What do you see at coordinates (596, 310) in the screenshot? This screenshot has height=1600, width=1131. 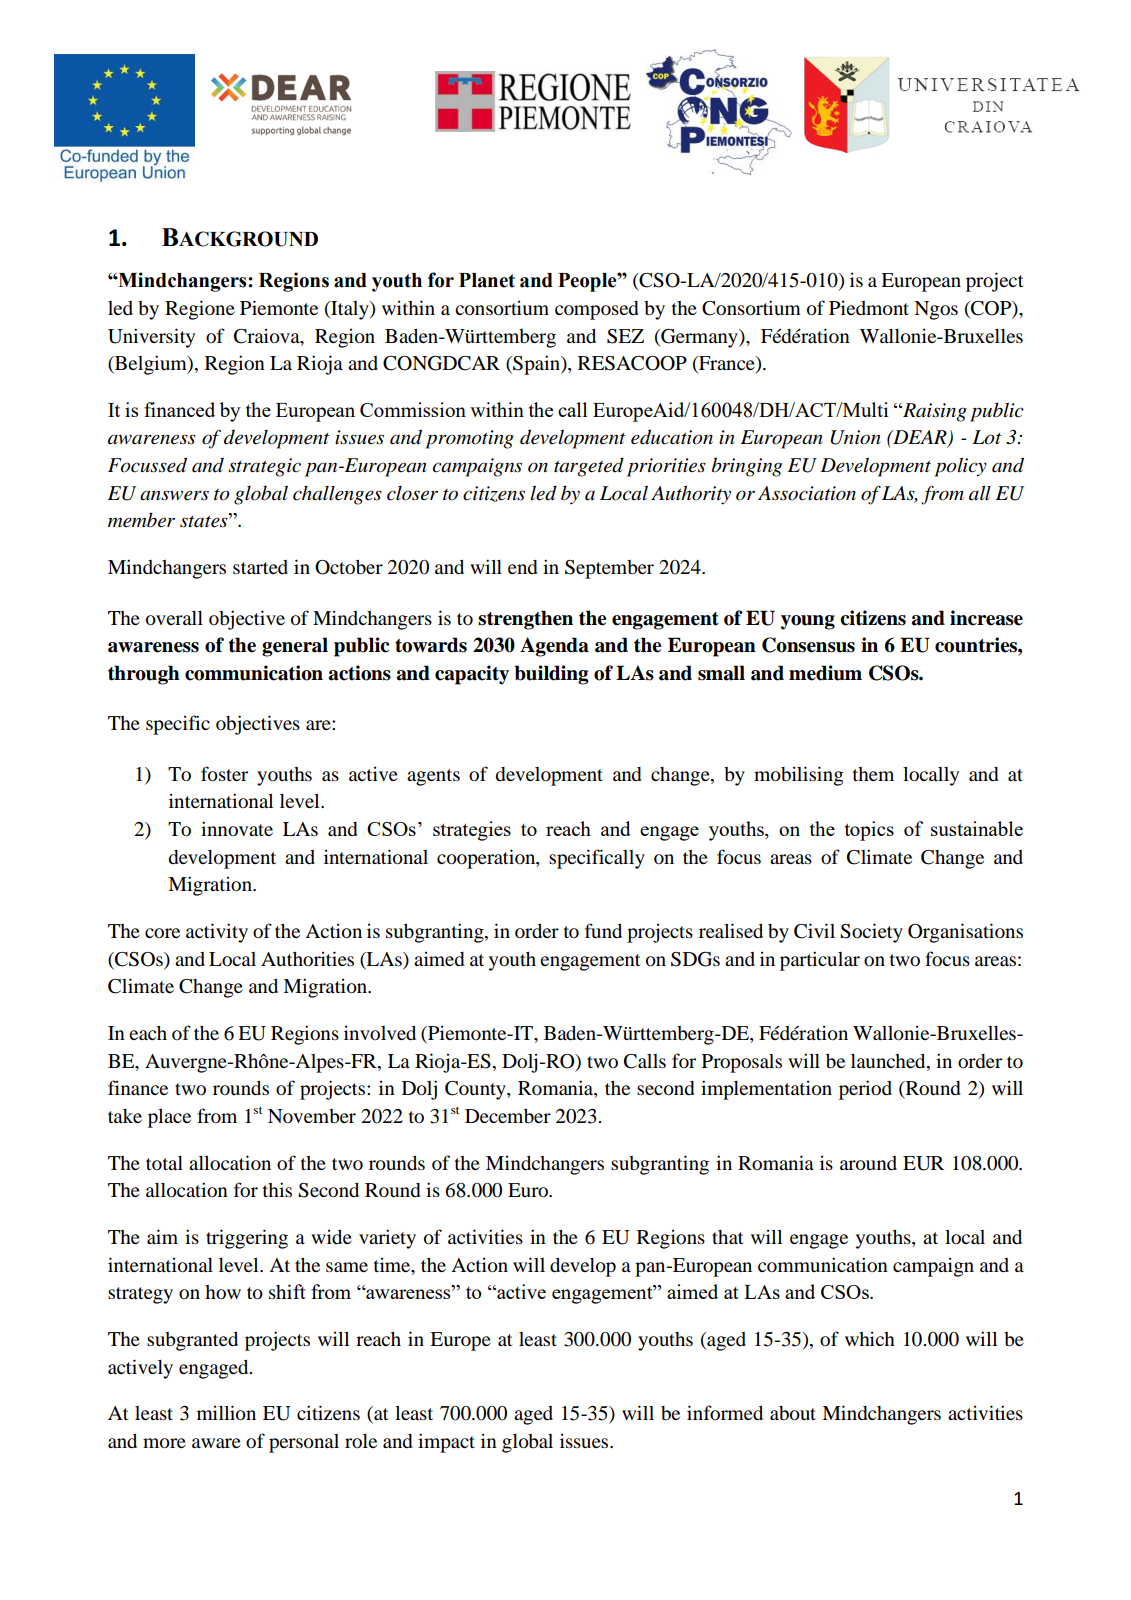 I see `composed` at bounding box center [596, 310].
